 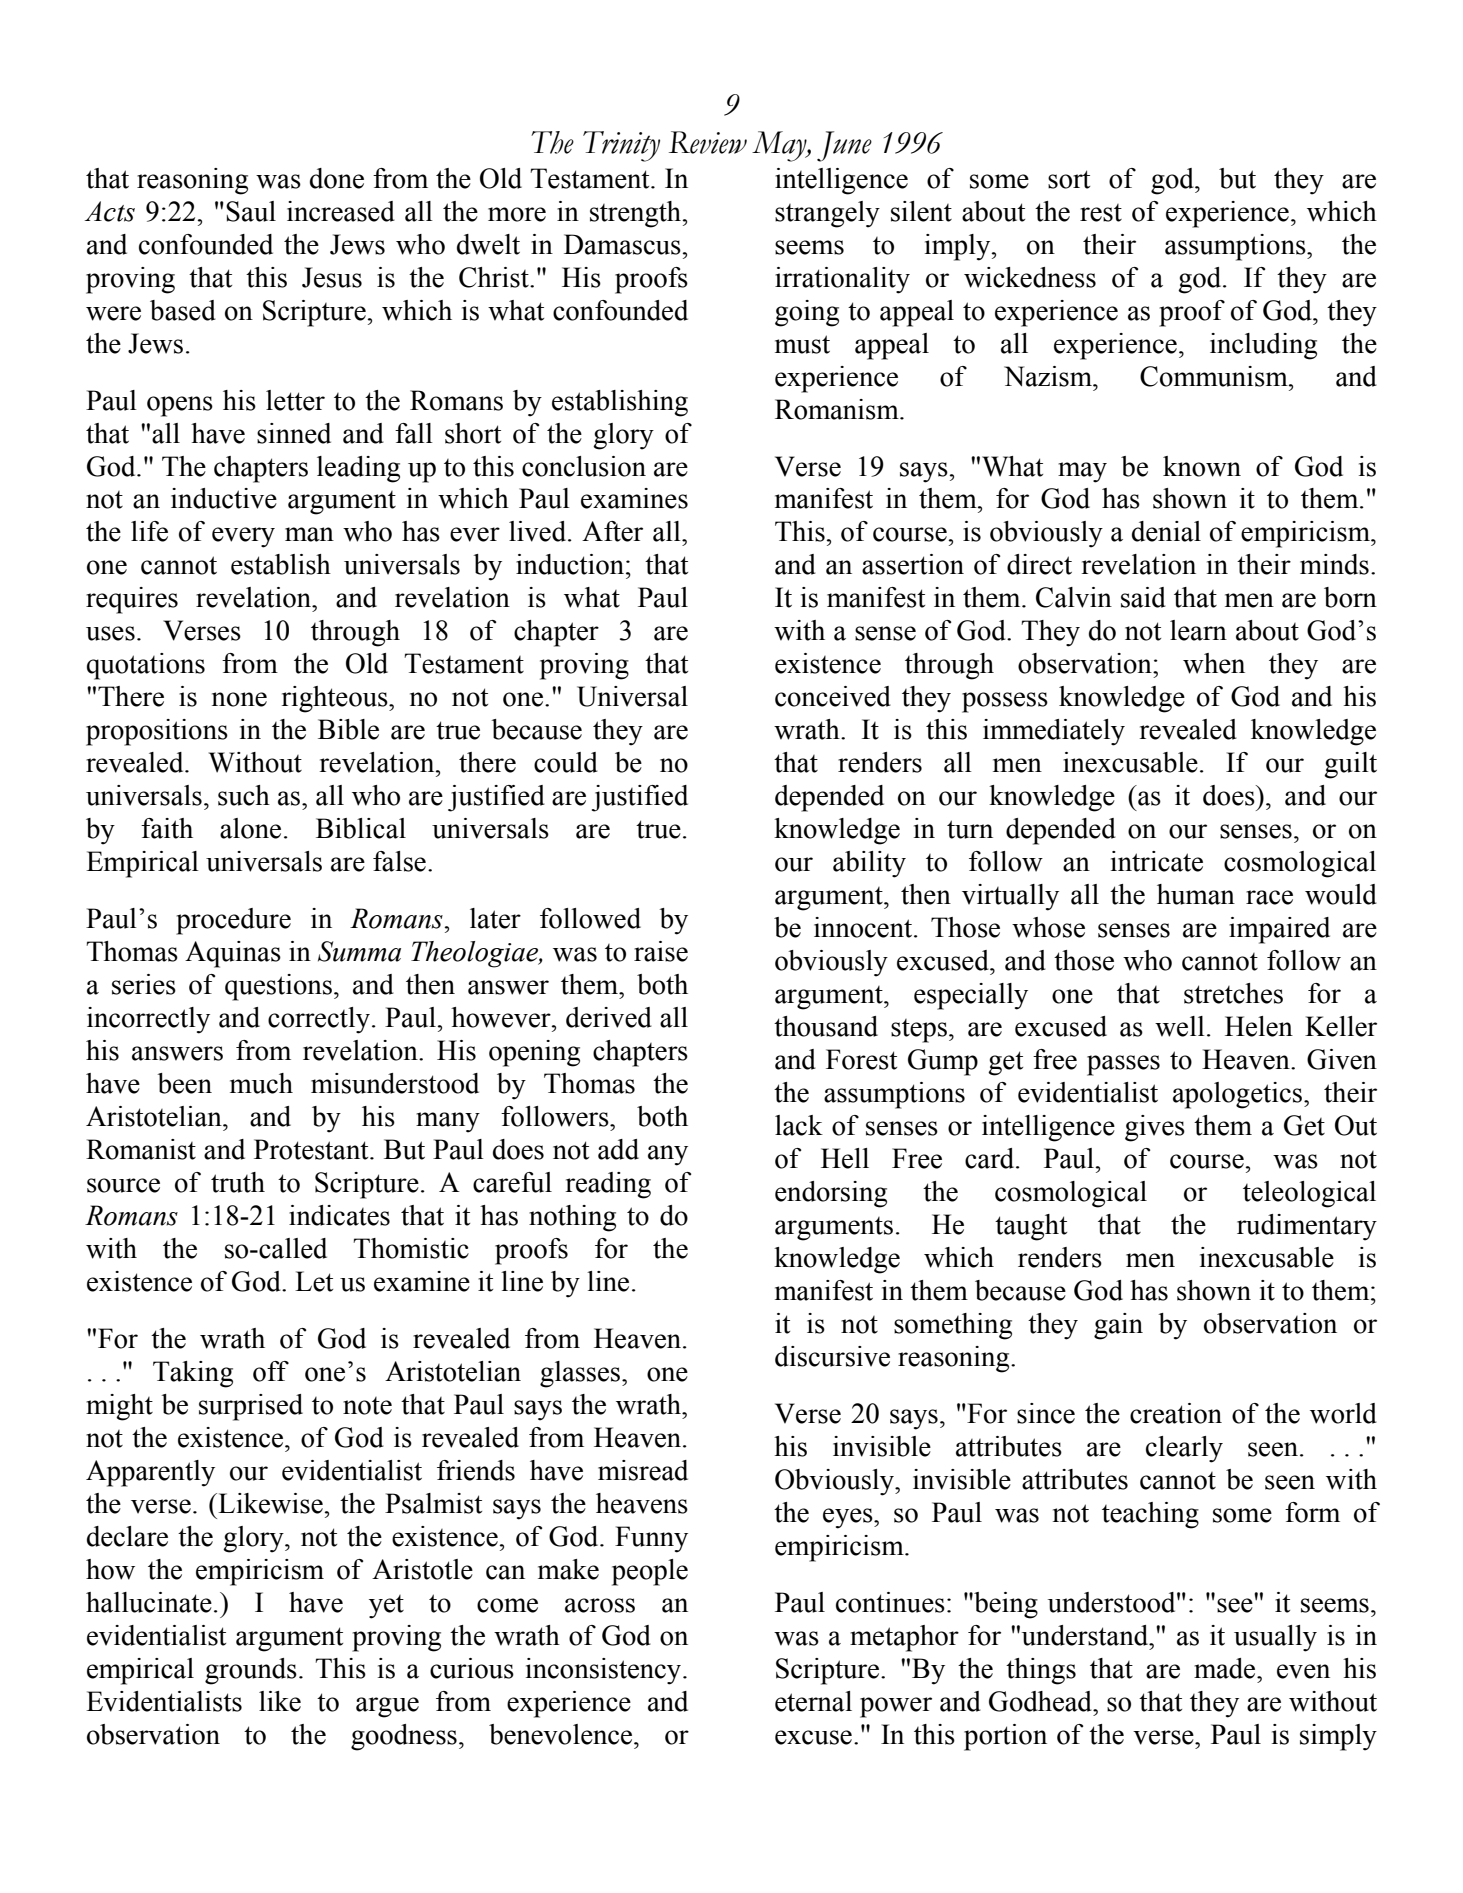 I want to click on sort, so click(x=1069, y=179).
